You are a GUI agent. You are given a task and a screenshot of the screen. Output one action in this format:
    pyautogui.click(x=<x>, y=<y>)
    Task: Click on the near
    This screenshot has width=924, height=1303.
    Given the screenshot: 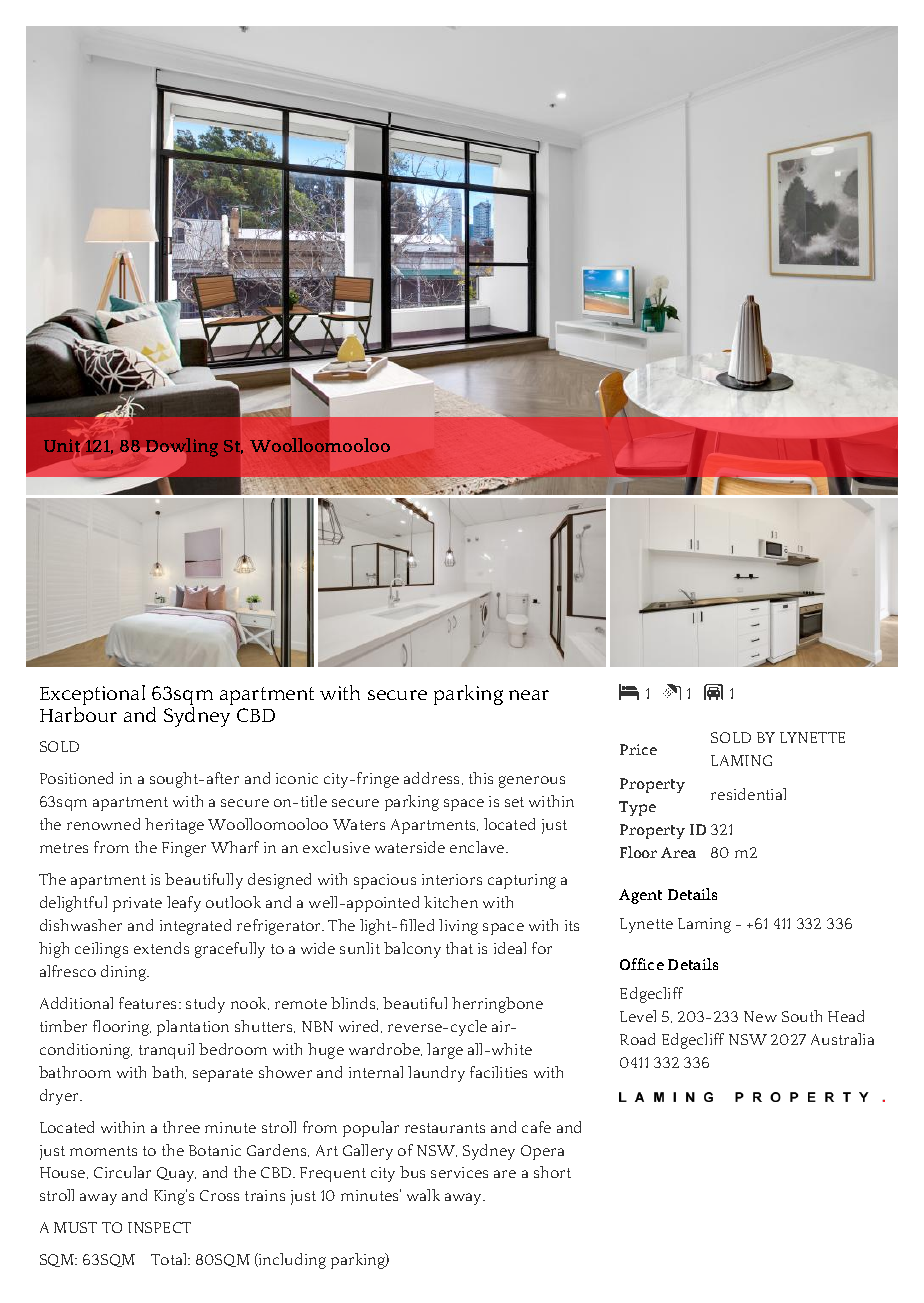 What is the action you would take?
    pyautogui.click(x=529, y=695)
